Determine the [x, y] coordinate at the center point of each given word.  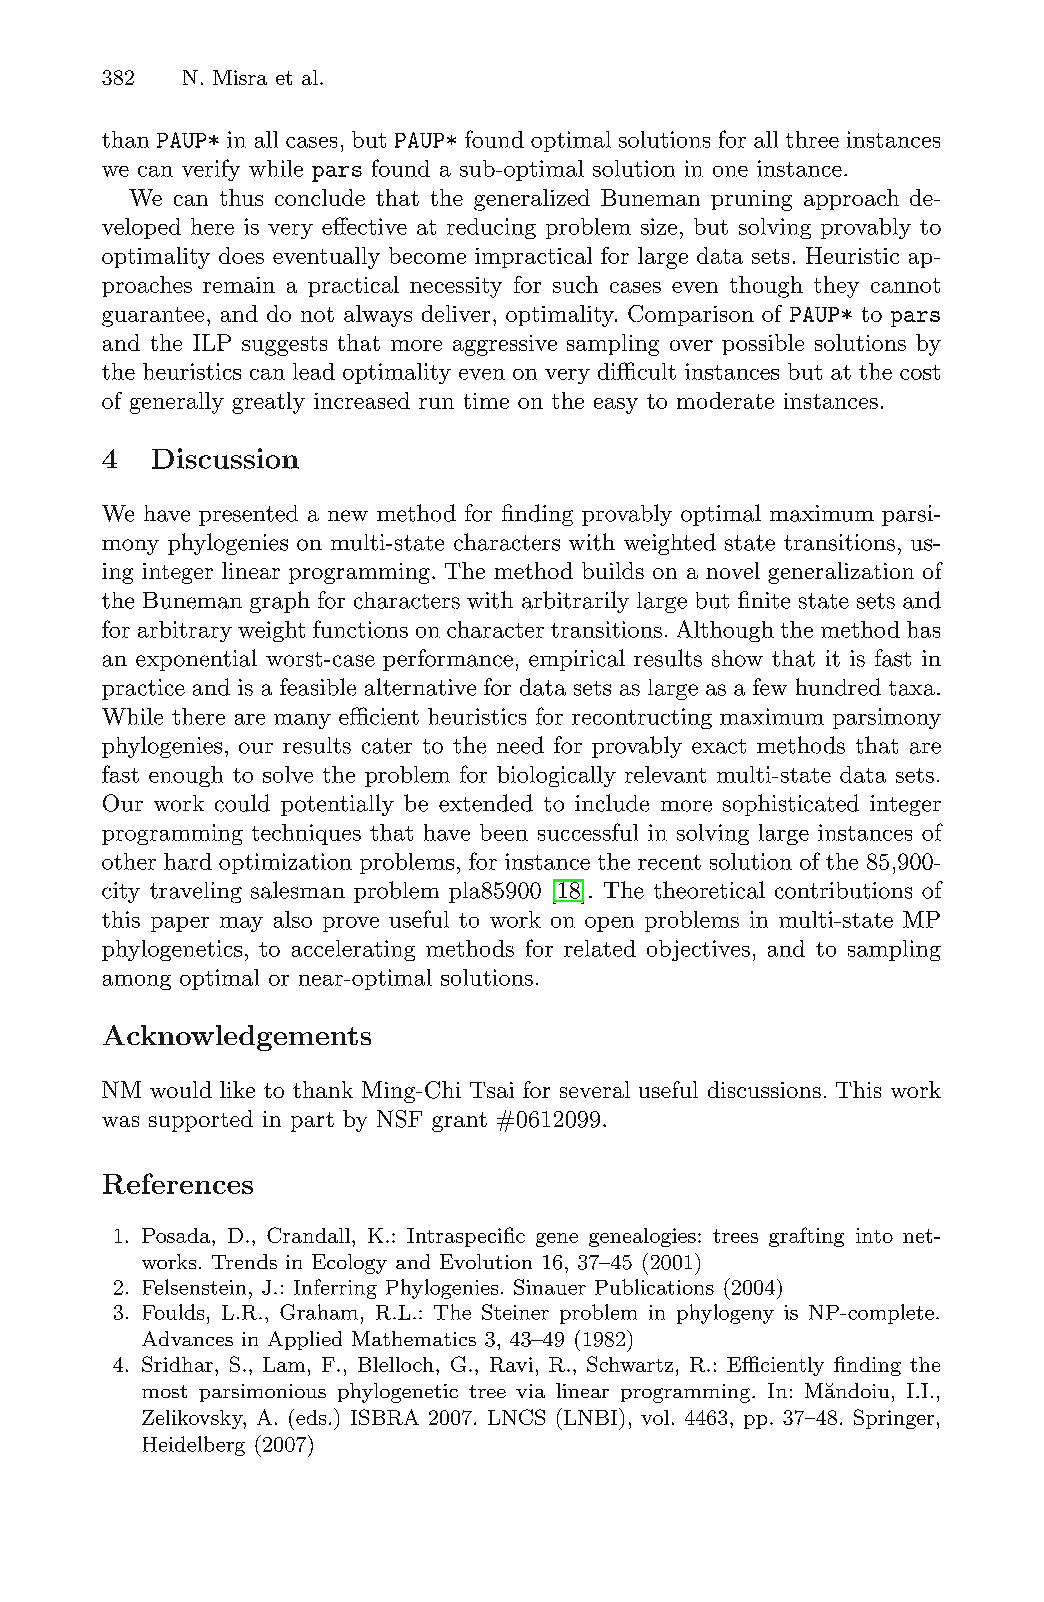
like [237, 1089]
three [812, 139]
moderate [725, 400]
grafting [806, 1237]
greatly [268, 403]
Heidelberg [194, 1446]
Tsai [492, 1090]
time [486, 401]
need [520, 745]
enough [186, 776]
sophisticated [791, 805]
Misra [240, 77]
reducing [491, 228]
